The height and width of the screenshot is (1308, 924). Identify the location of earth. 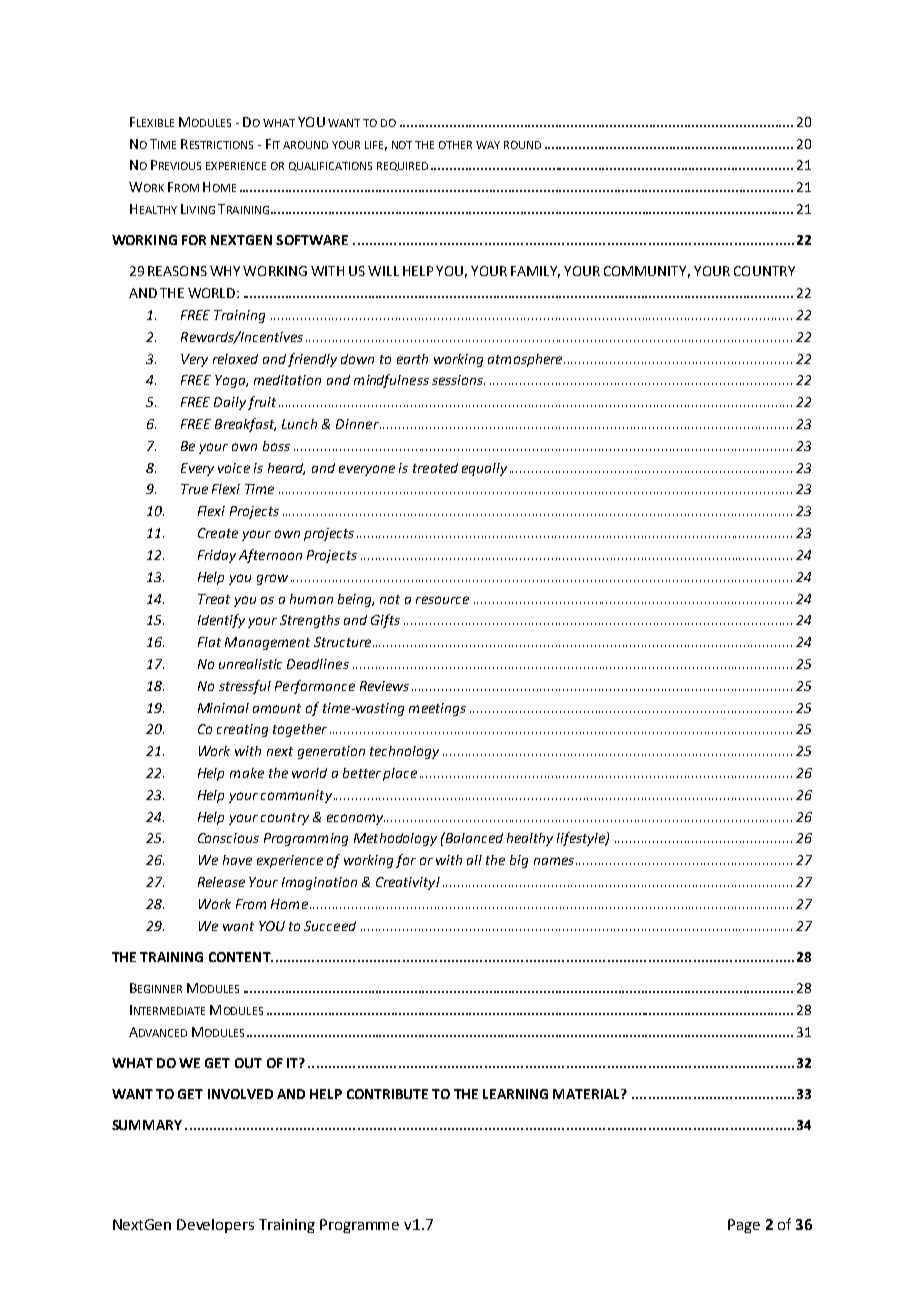
(412, 359).
